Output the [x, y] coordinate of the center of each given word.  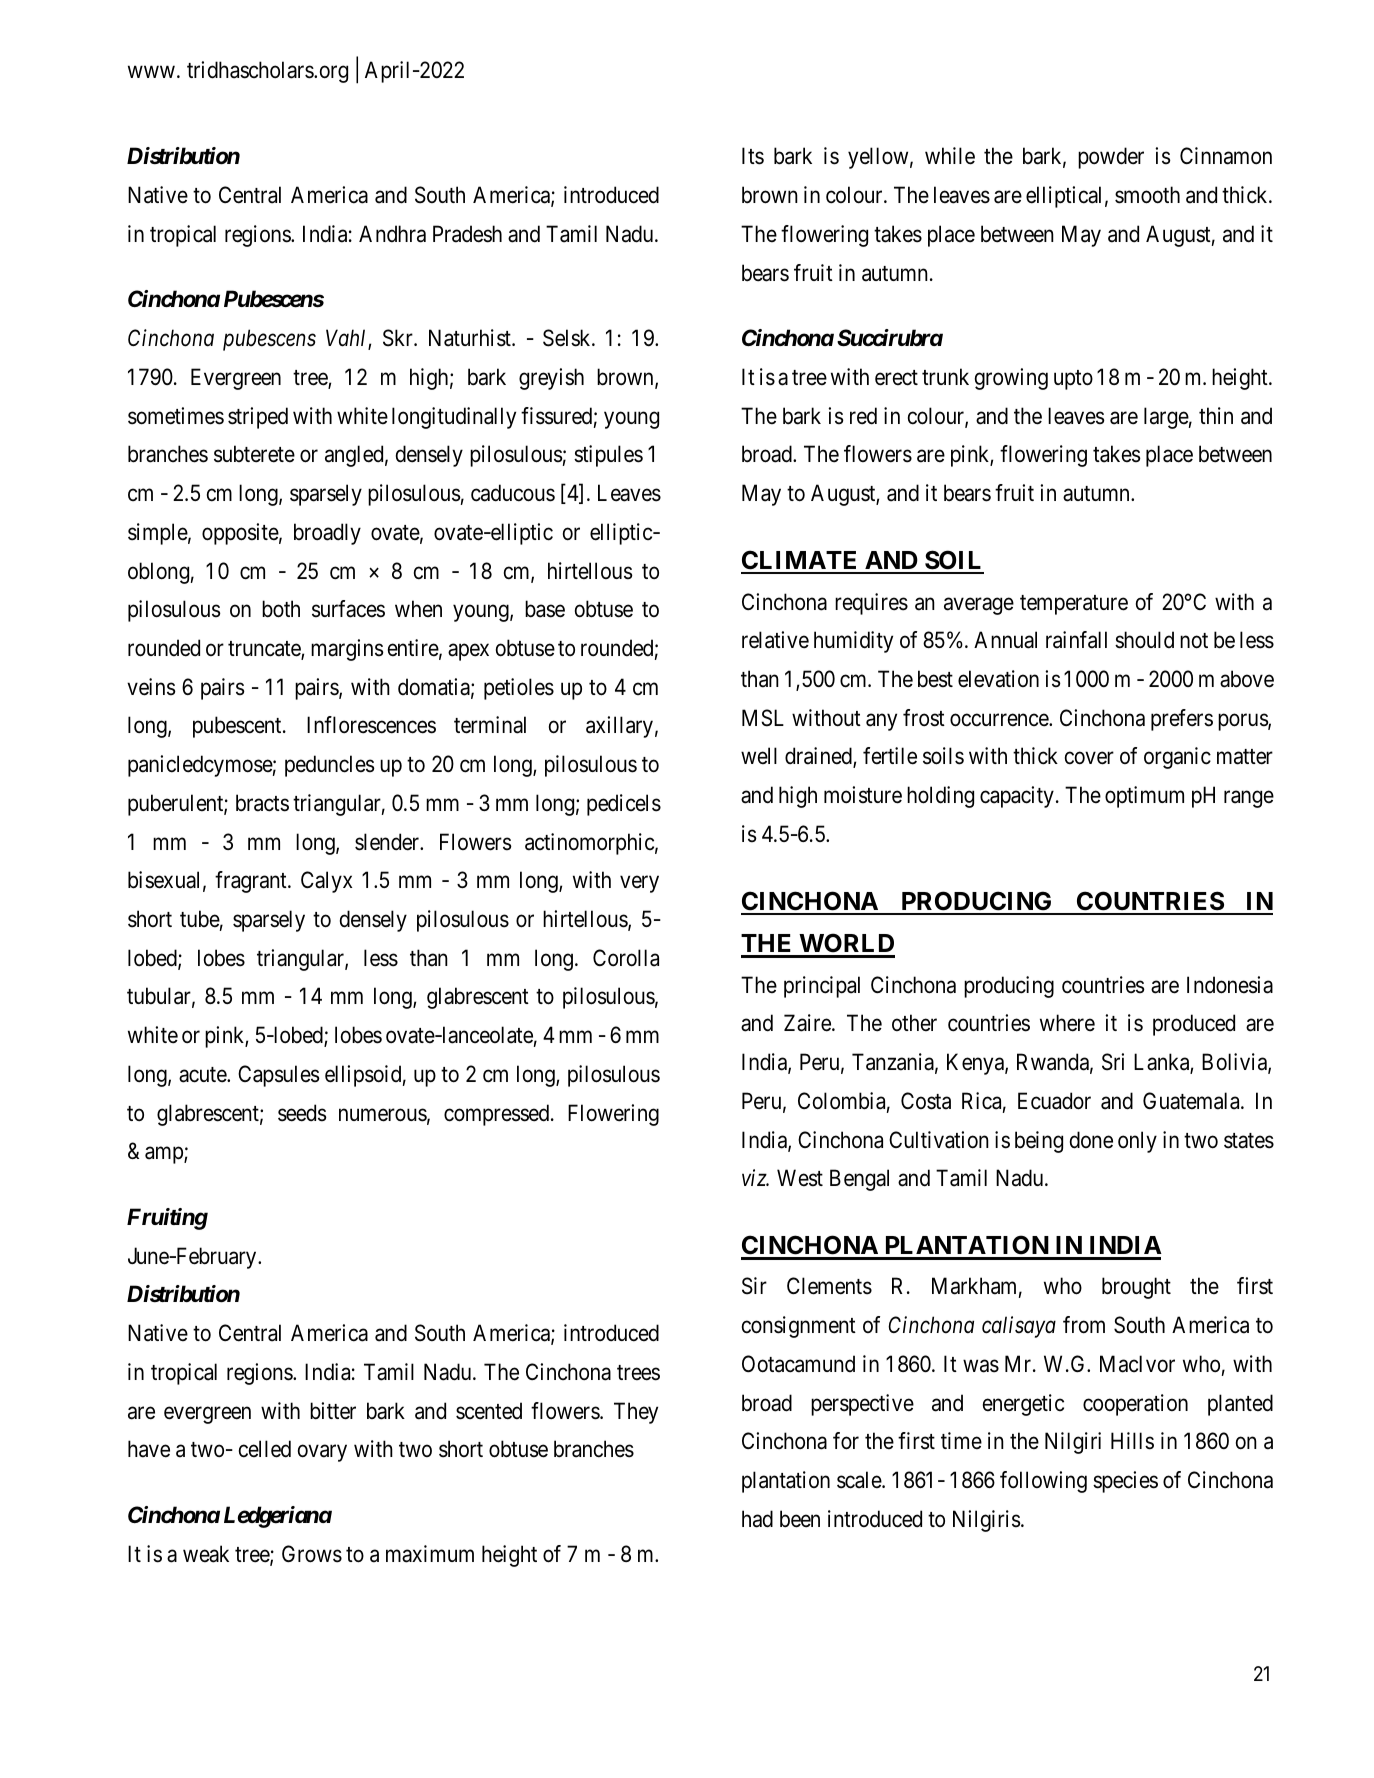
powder [1111, 158]
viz [755, 1178]
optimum [1144, 797]
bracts [262, 803]
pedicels [624, 805]
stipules [608, 456]
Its [753, 156]
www [151, 72]
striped [258, 418]
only [1137, 1142]
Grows [312, 1554]
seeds [302, 1113]
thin [1216, 415]
